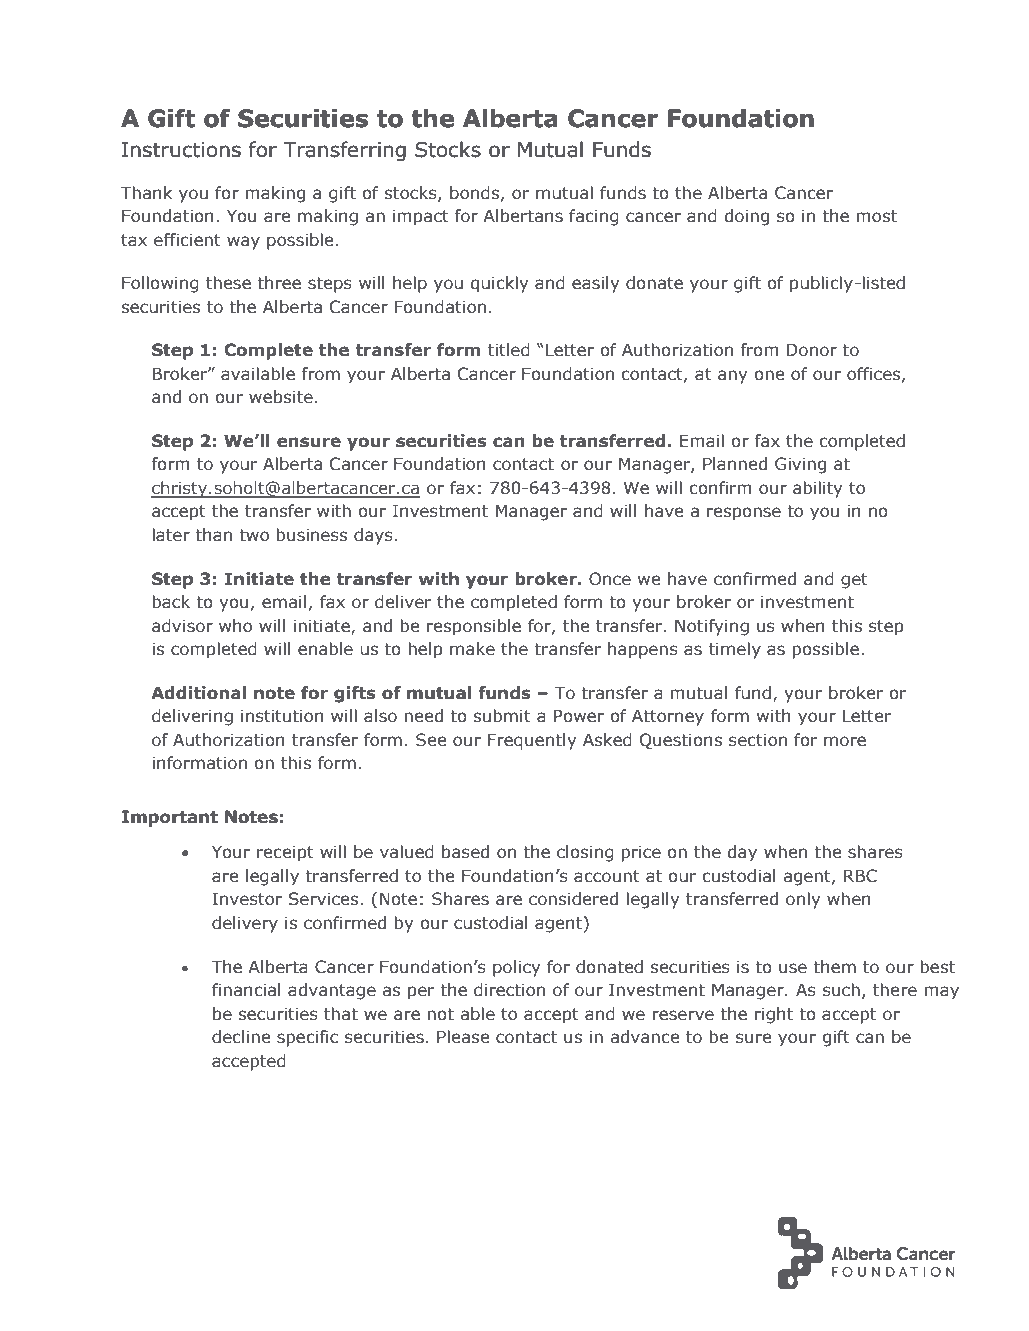 The width and height of the screenshot is (1029, 1331). Describe the element at coordinates (845, 741) in the screenshot. I see `more` at that location.
